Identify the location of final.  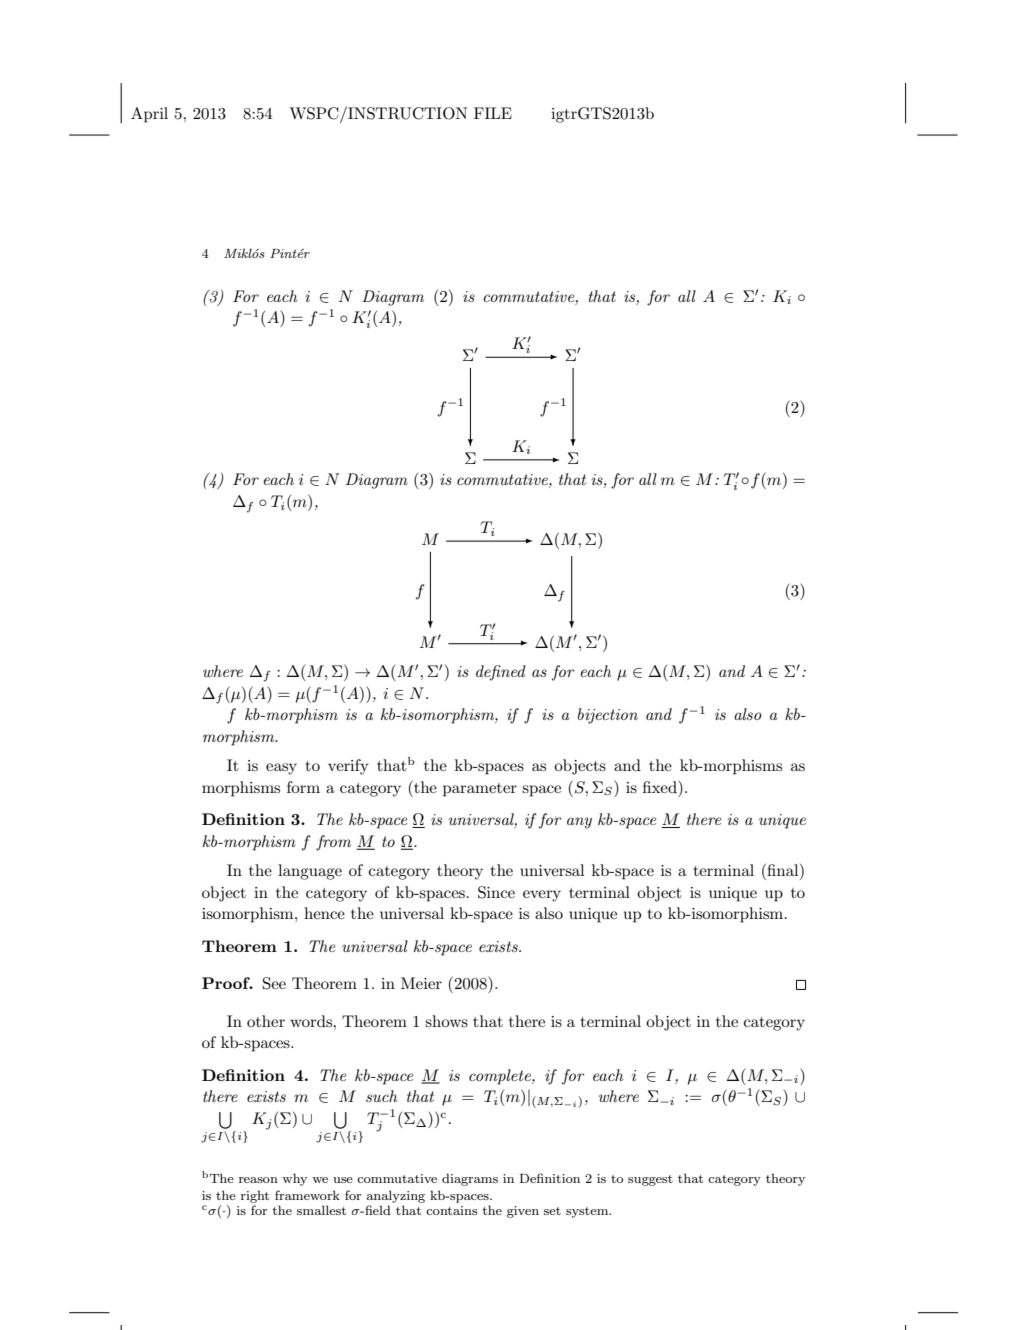
(783, 870).
